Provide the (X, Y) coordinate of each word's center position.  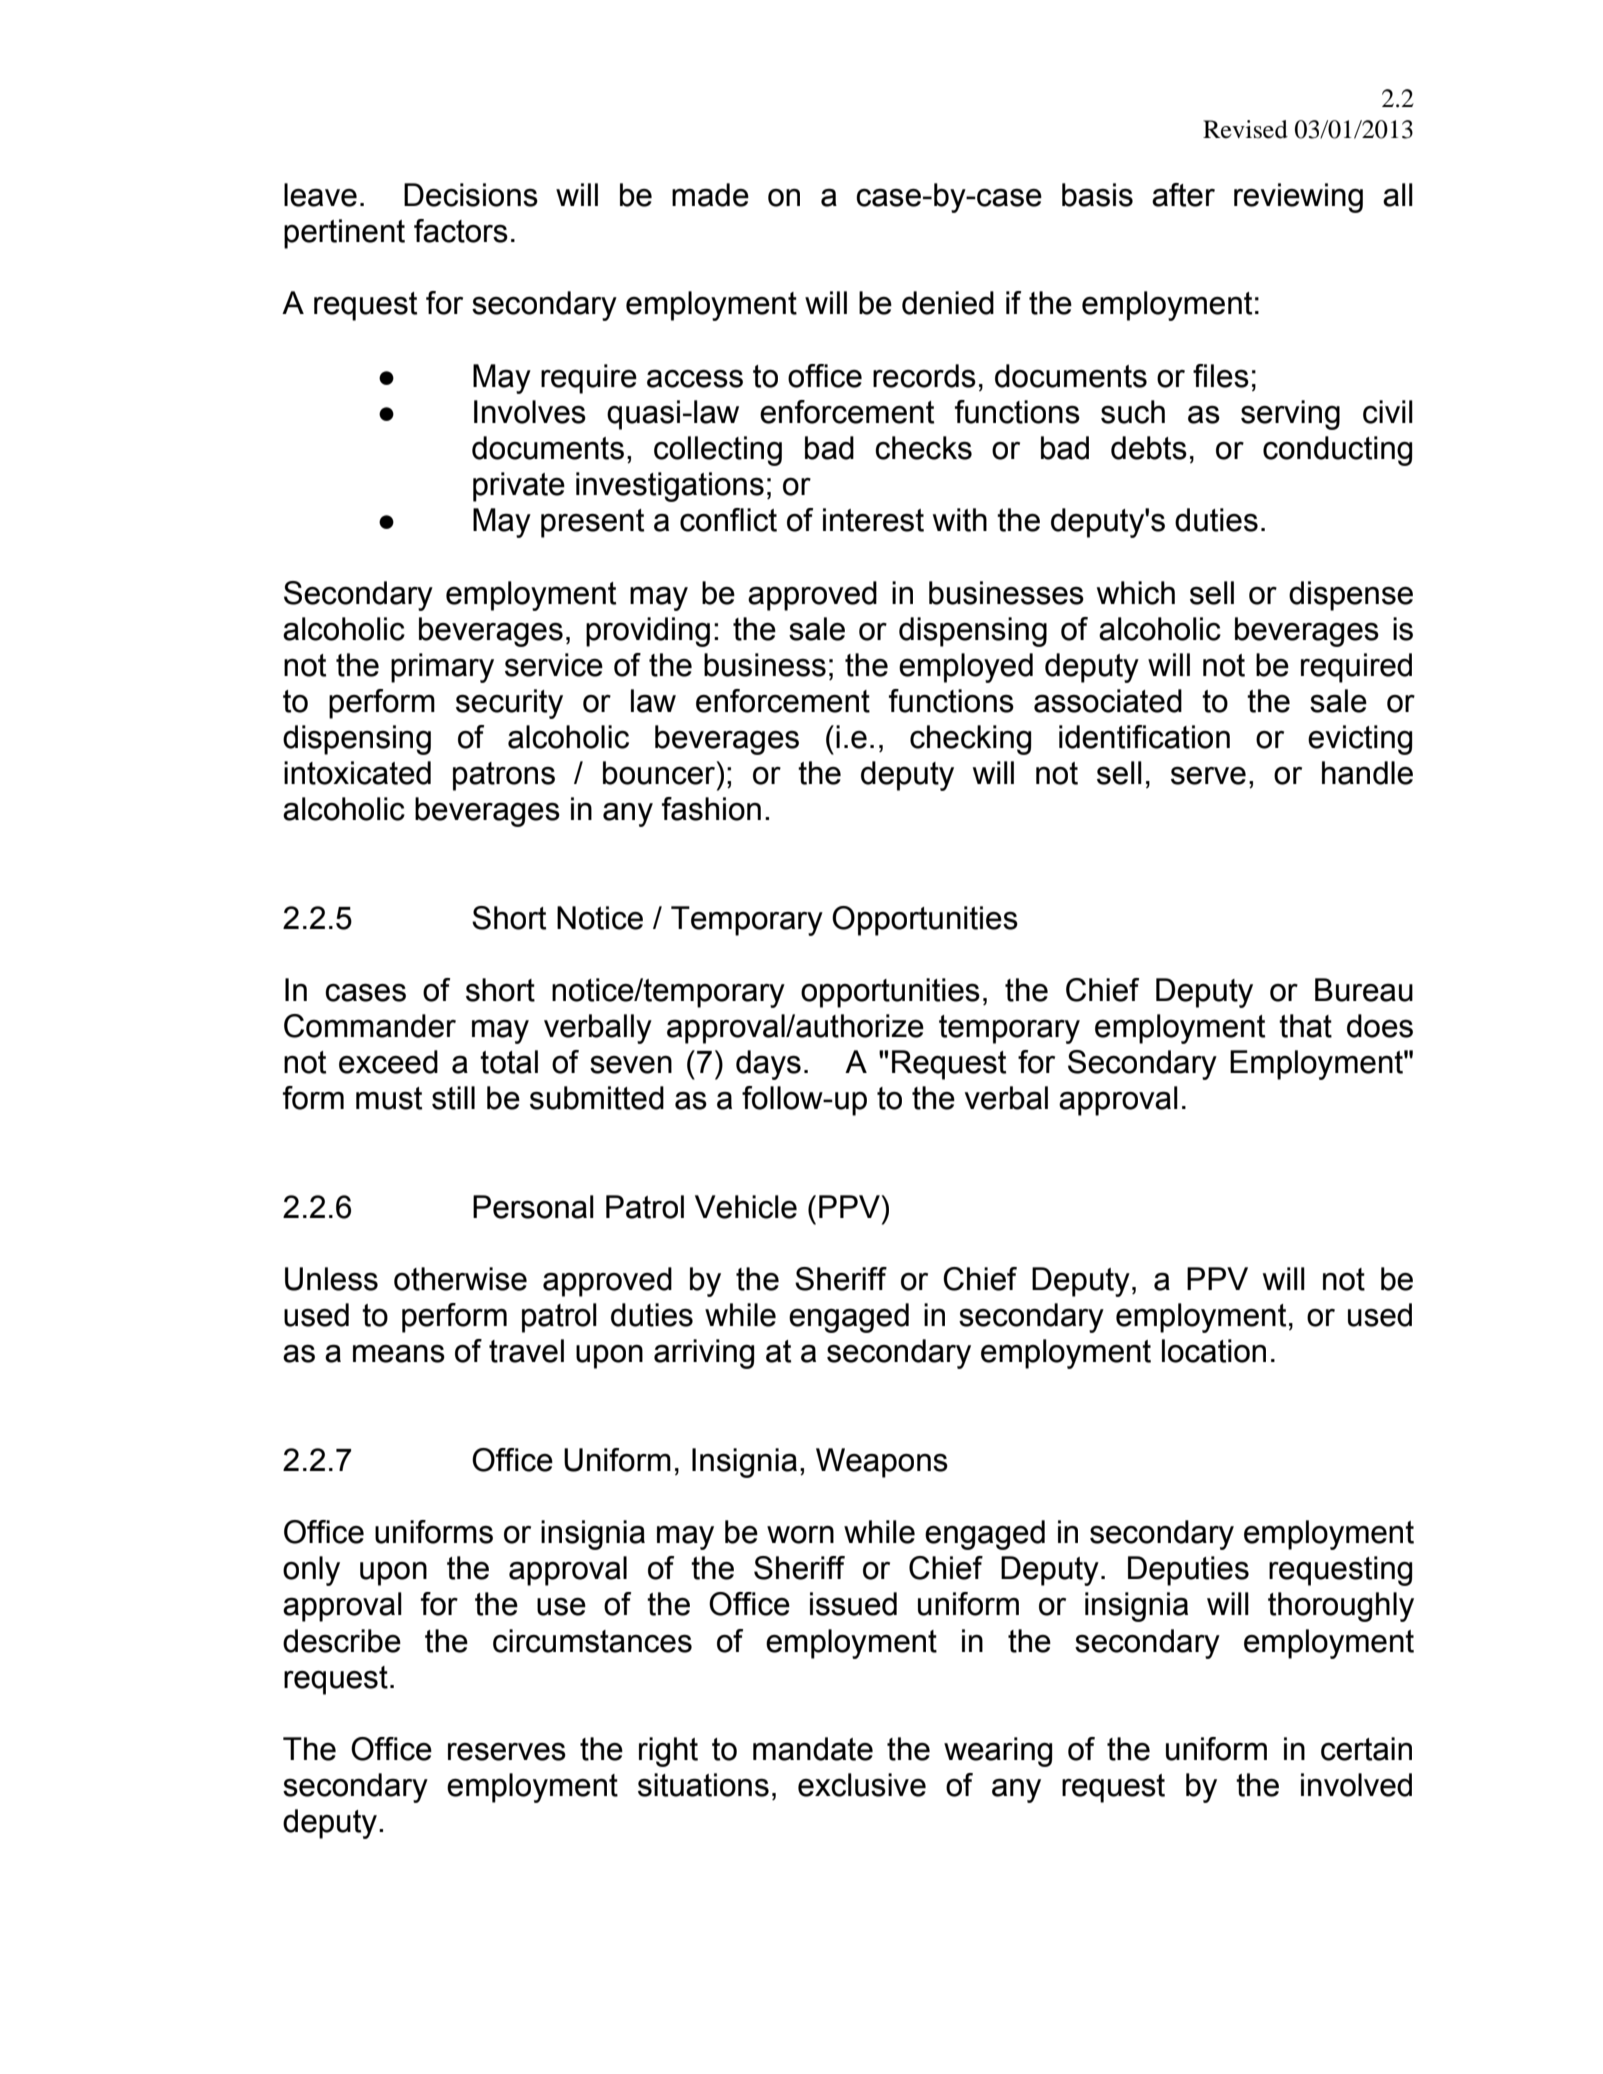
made (710, 195)
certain (1366, 1749)
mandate (813, 1749)
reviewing (1298, 198)
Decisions (471, 195)
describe (342, 1641)
